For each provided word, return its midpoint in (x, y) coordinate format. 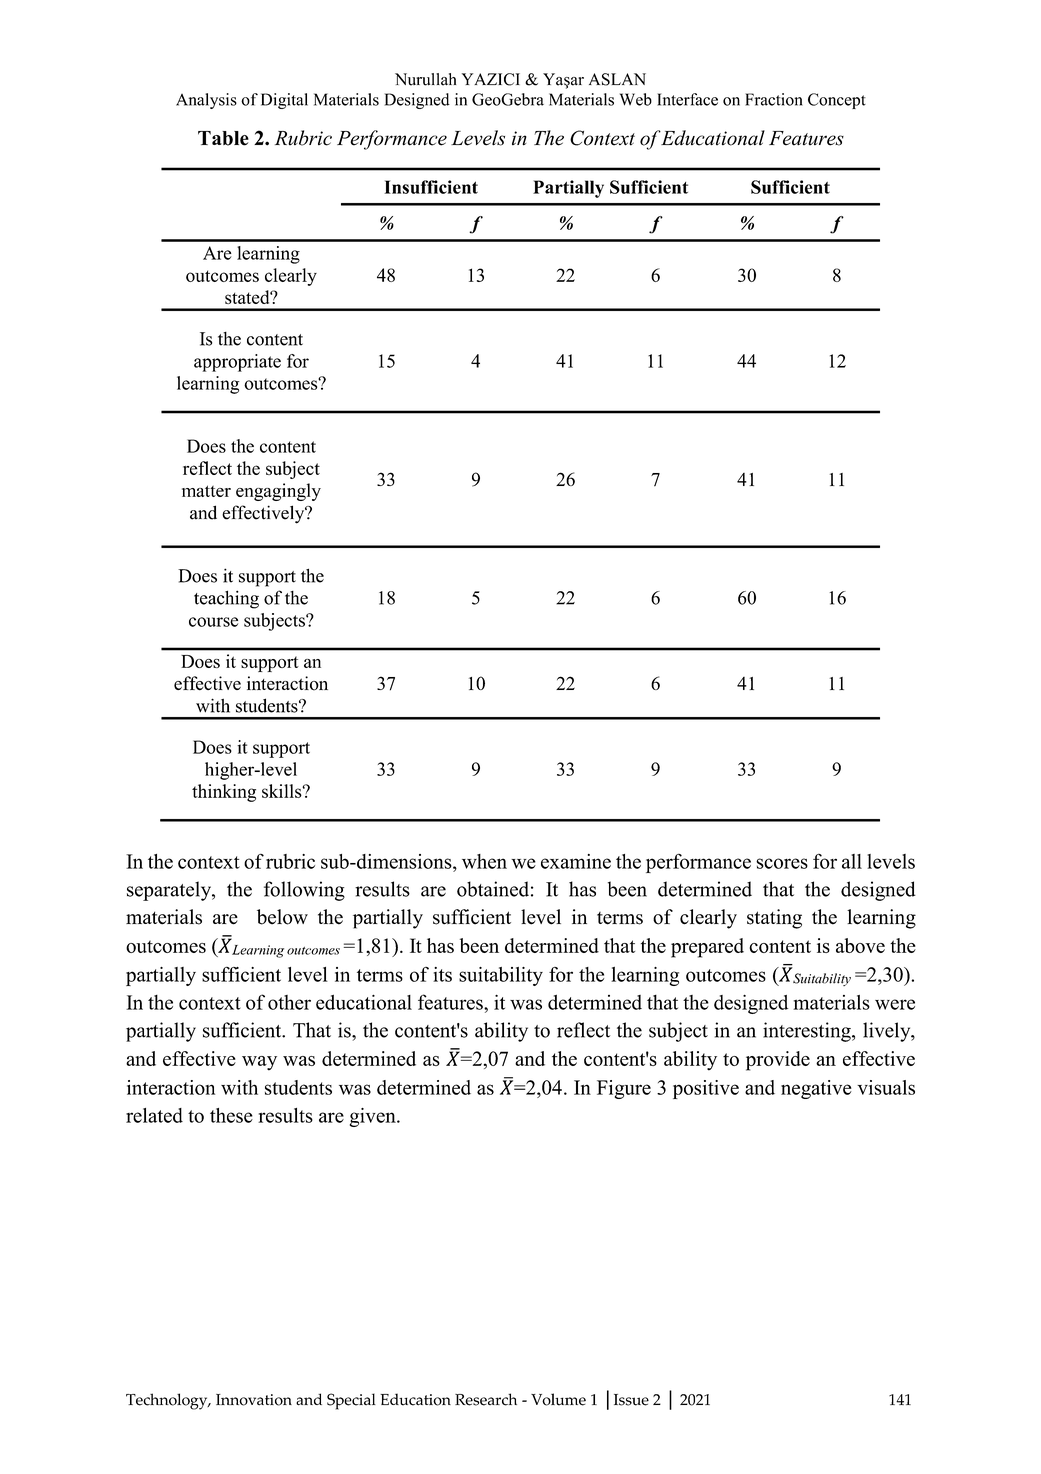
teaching (226, 599)
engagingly (278, 492)
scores (782, 863)
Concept (837, 101)
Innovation (254, 1400)
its (442, 974)
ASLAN (617, 79)
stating (774, 919)
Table (223, 138)
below (282, 917)
